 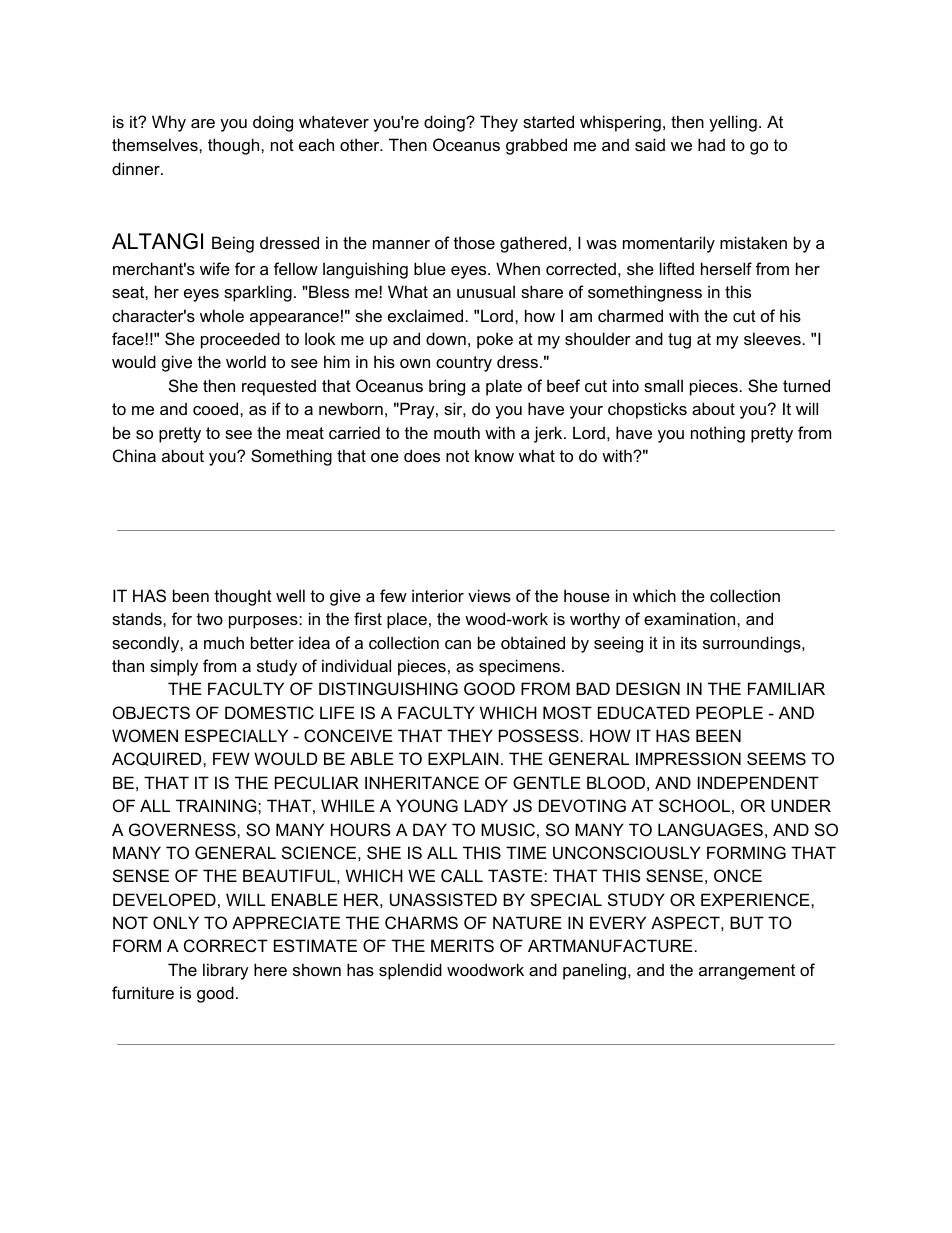 What do you see at coordinates (711, 144) in the image?
I see `had` at bounding box center [711, 144].
